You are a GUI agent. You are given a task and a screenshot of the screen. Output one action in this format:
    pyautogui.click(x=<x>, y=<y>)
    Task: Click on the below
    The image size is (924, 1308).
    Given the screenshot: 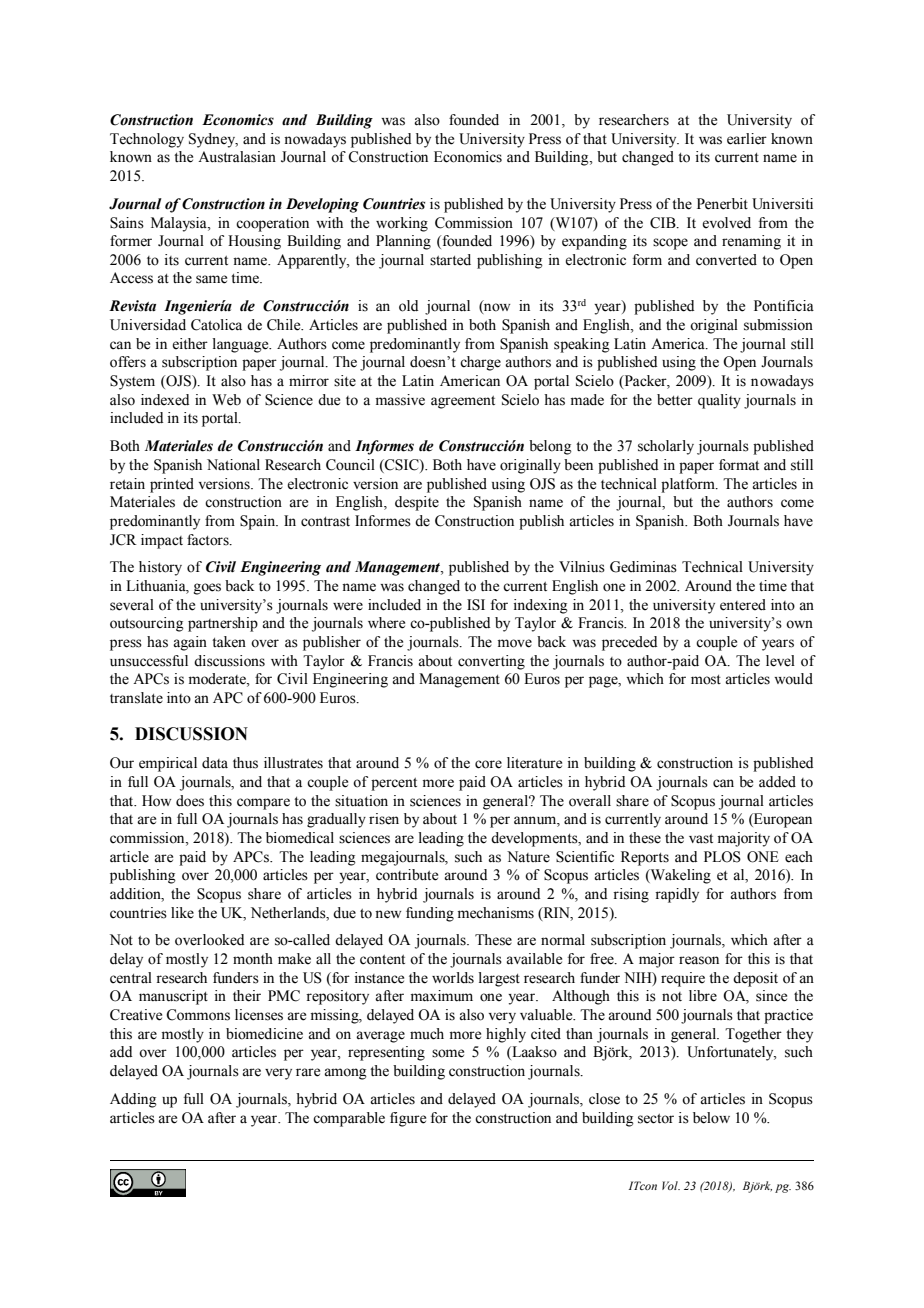 What is the action you would take?
    pyautogui.click(x=711, y=1118)
